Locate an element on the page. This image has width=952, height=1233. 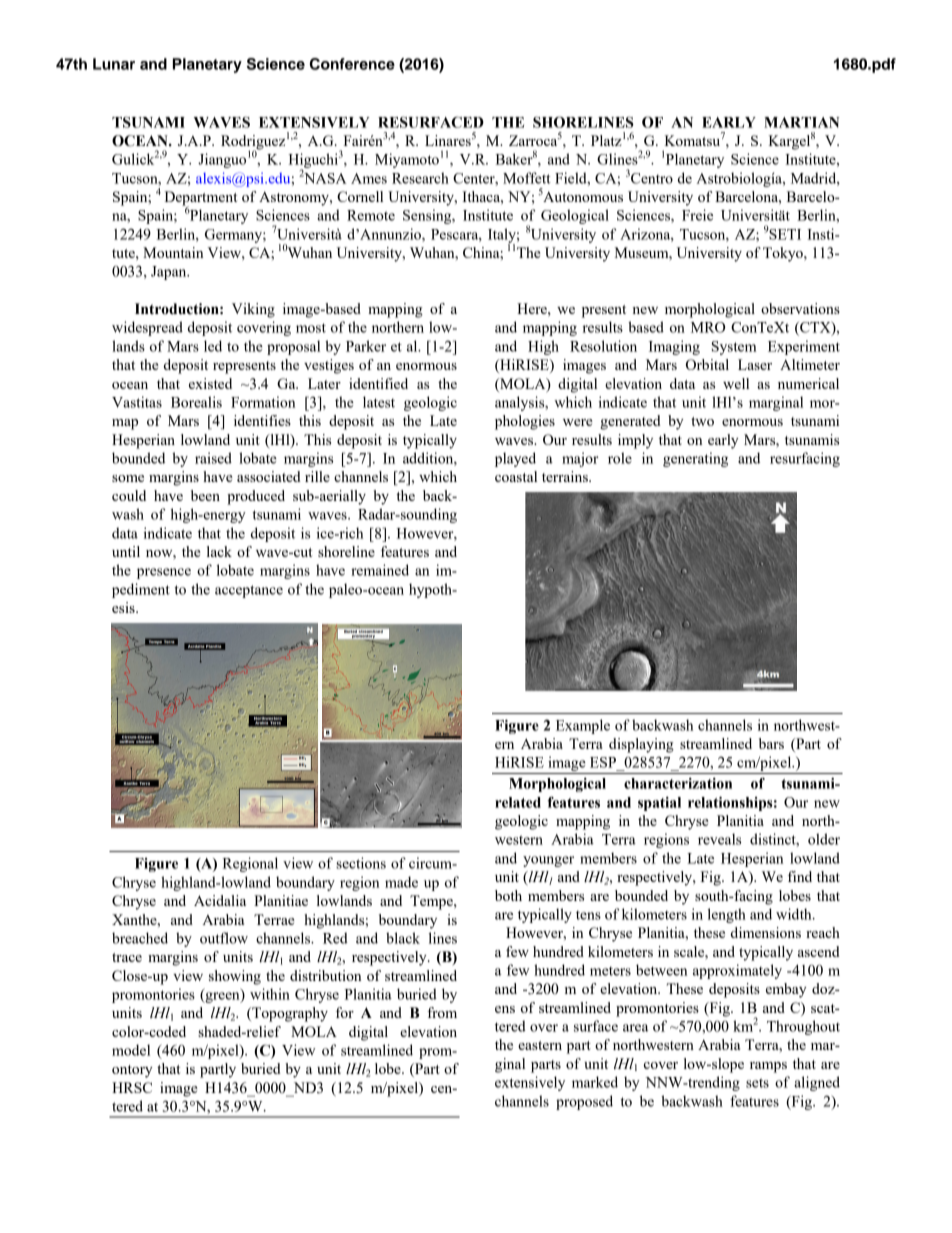
presence is located at coordinates (164, 573).
